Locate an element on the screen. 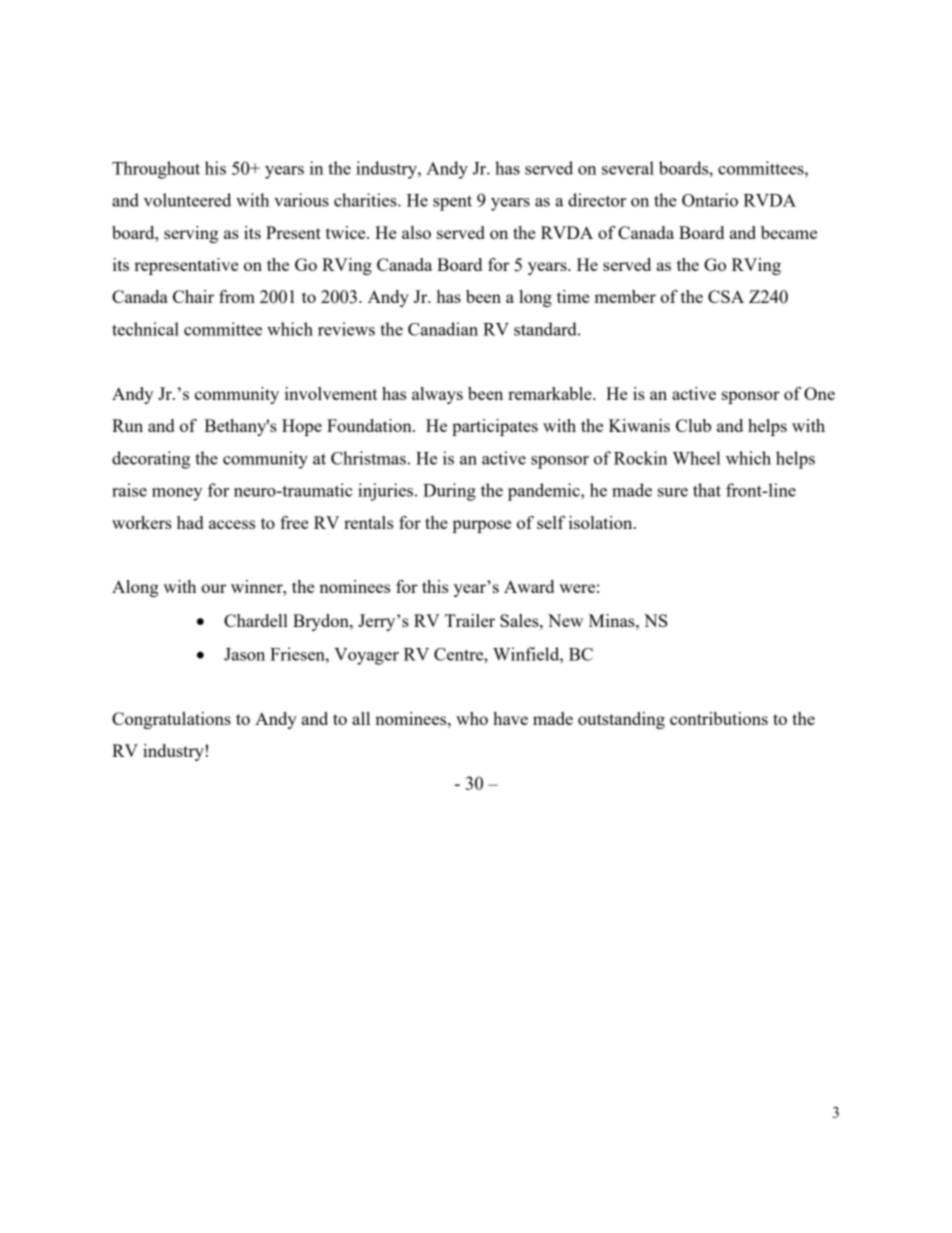 This screenshot has height=1233, width=952. technical is located at coordinates (145, 329).
